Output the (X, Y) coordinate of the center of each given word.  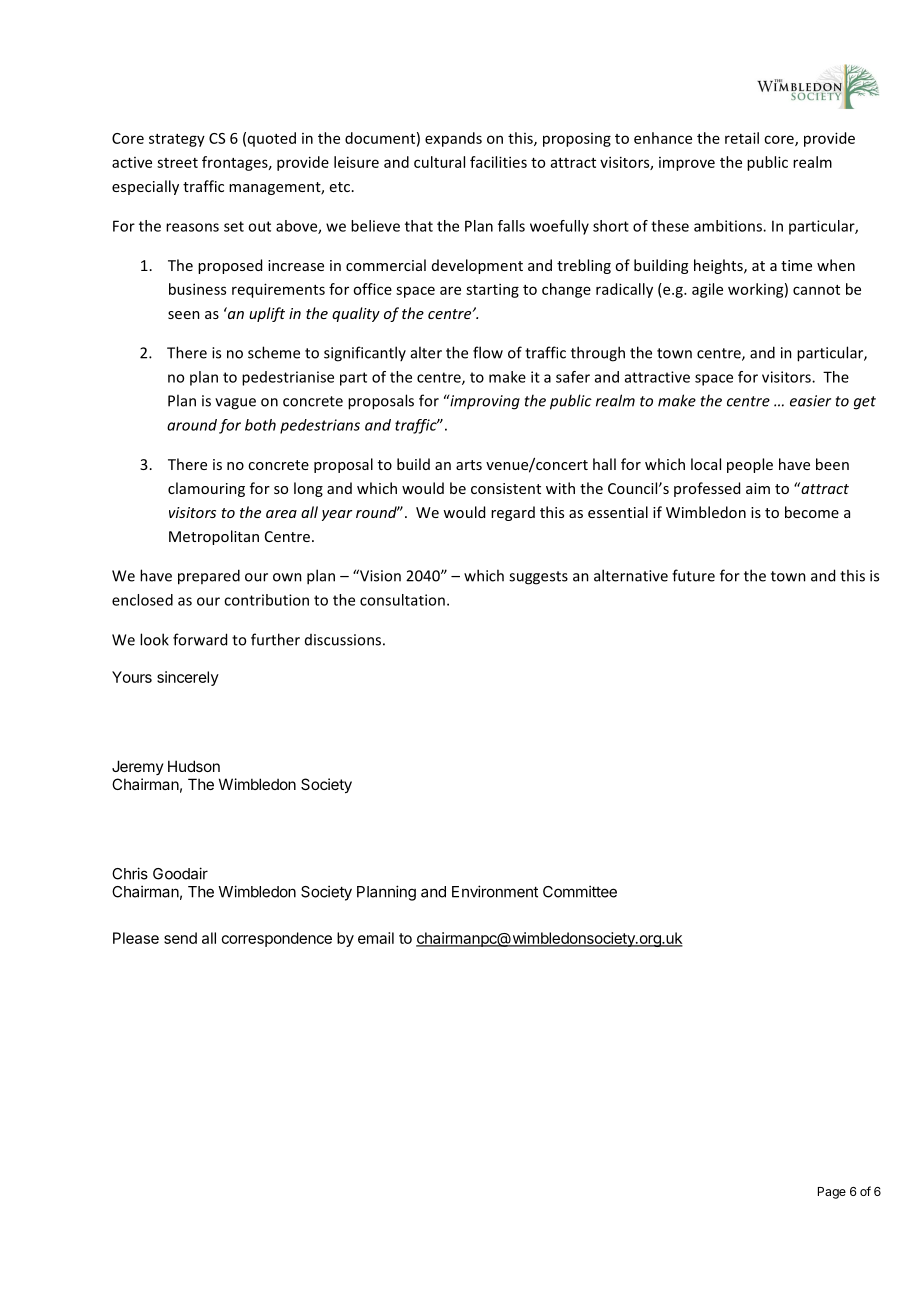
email (376, 938)
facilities (498, 162)
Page (832, 1193)
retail (742, 138)
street (177, 163)
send (180, 938)
